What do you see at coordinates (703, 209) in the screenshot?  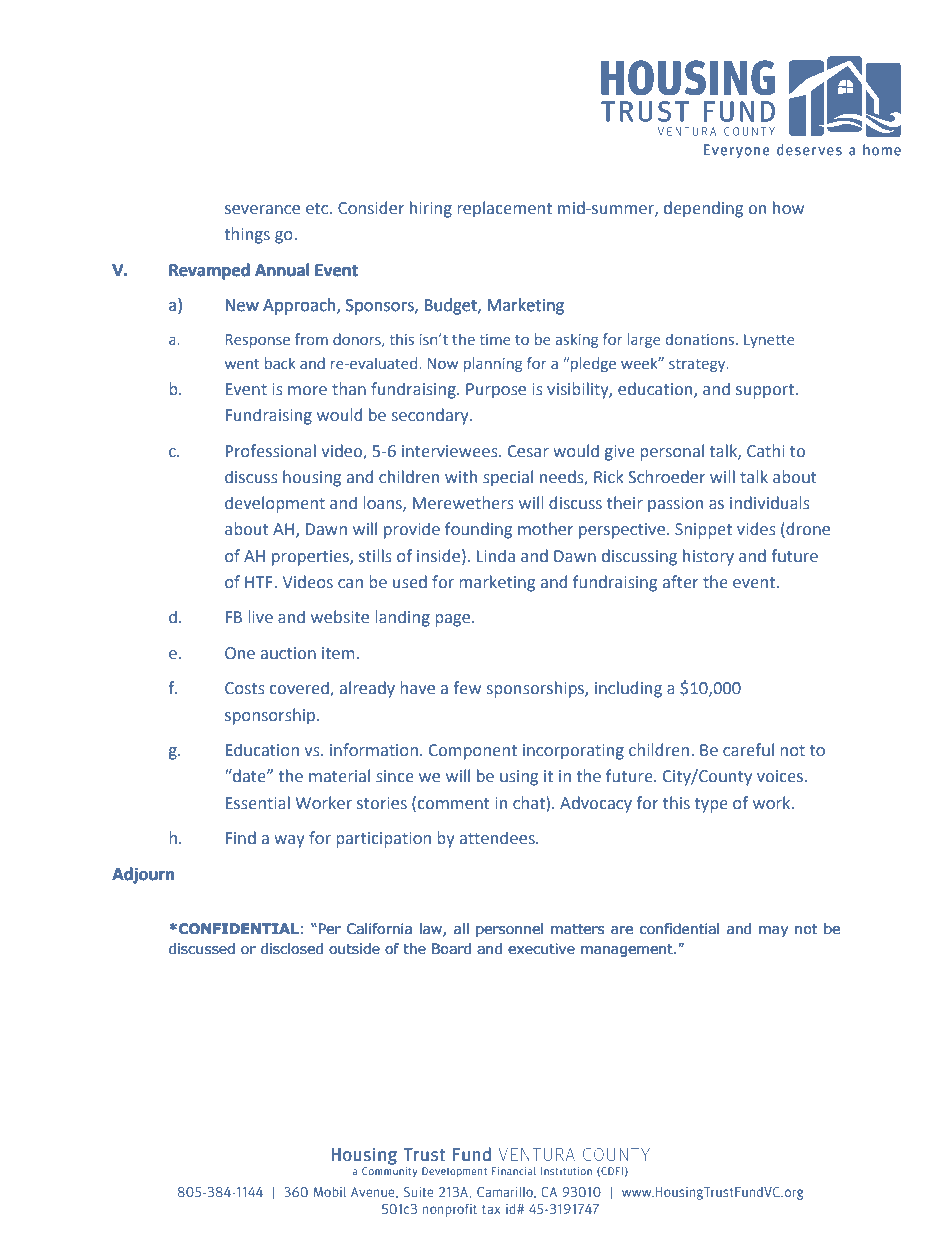 I see `depending` at bounding box center [703, 209].
